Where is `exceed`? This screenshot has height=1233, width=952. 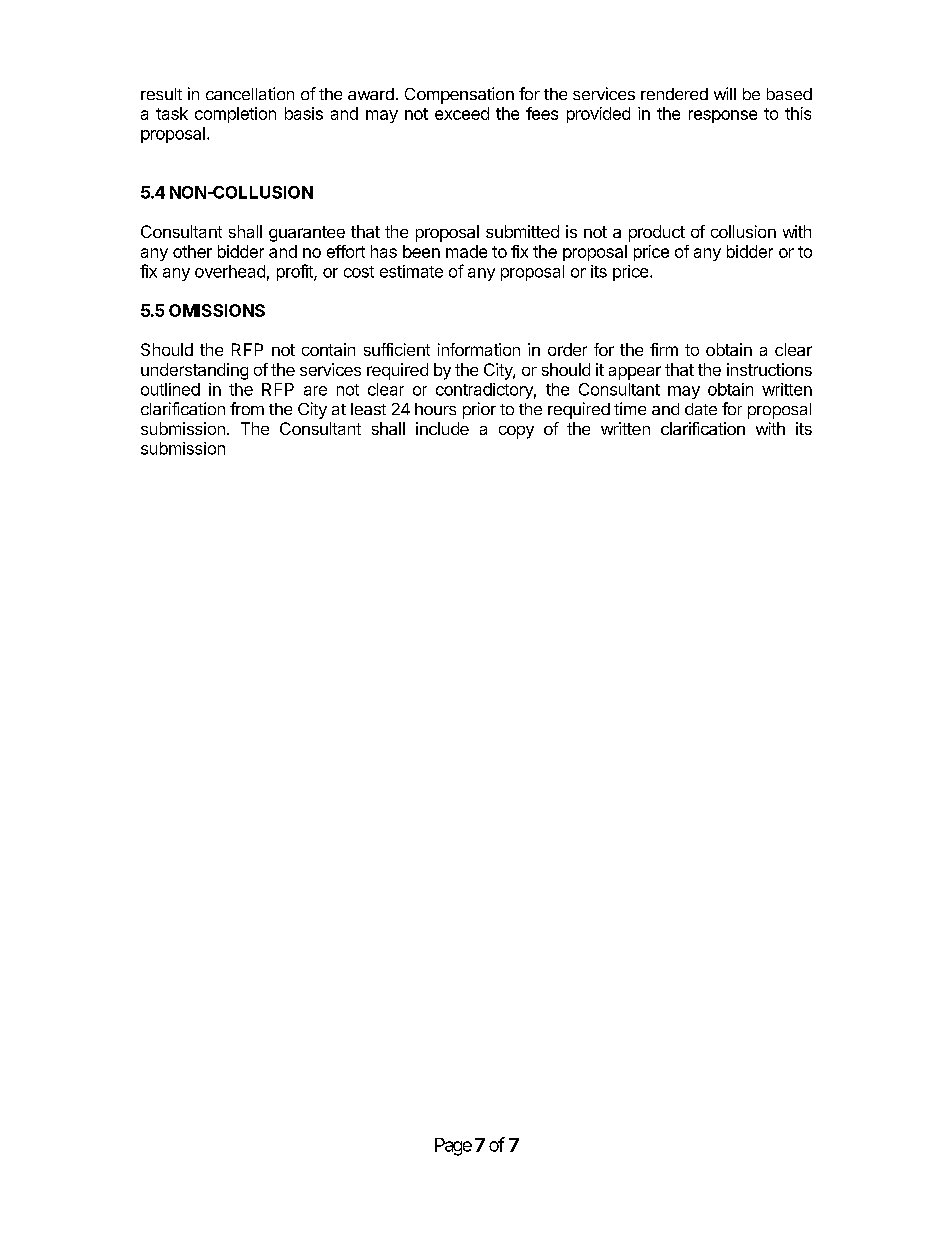 exceed is located at coordinates (462, 113).
